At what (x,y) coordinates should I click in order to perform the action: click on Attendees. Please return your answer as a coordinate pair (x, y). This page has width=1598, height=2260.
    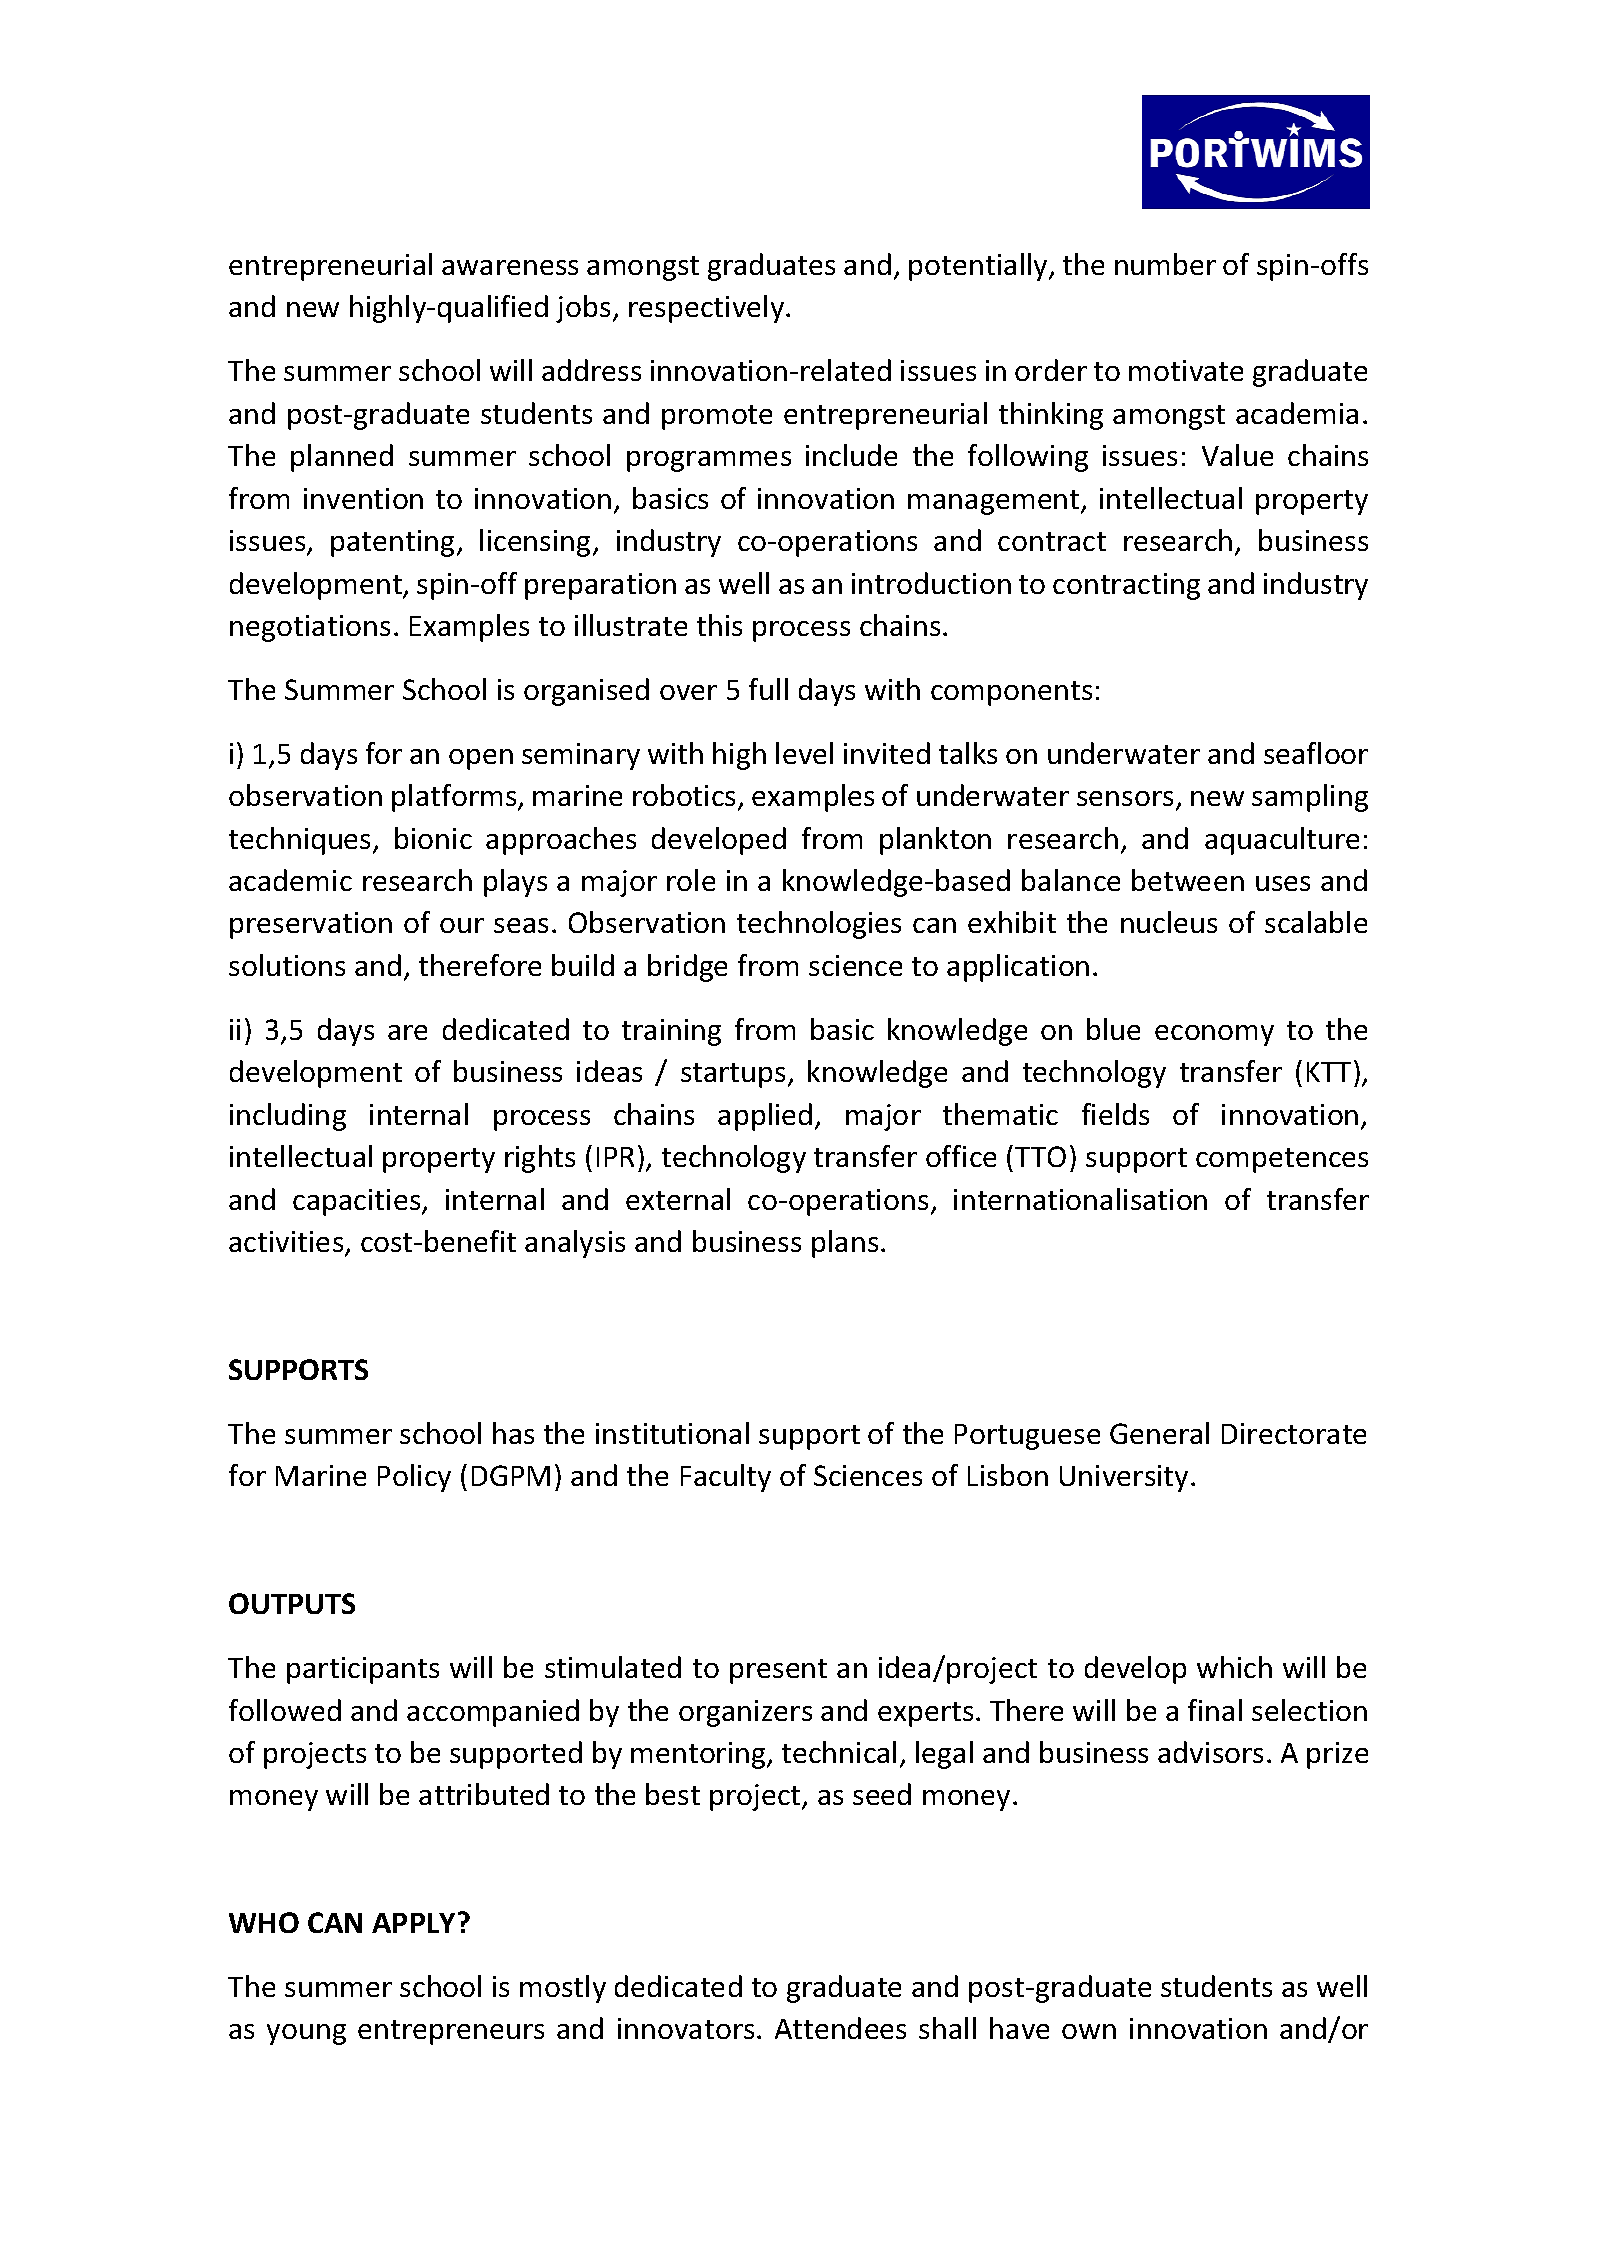
    Looking at the image, I should click on (840, 2028).
